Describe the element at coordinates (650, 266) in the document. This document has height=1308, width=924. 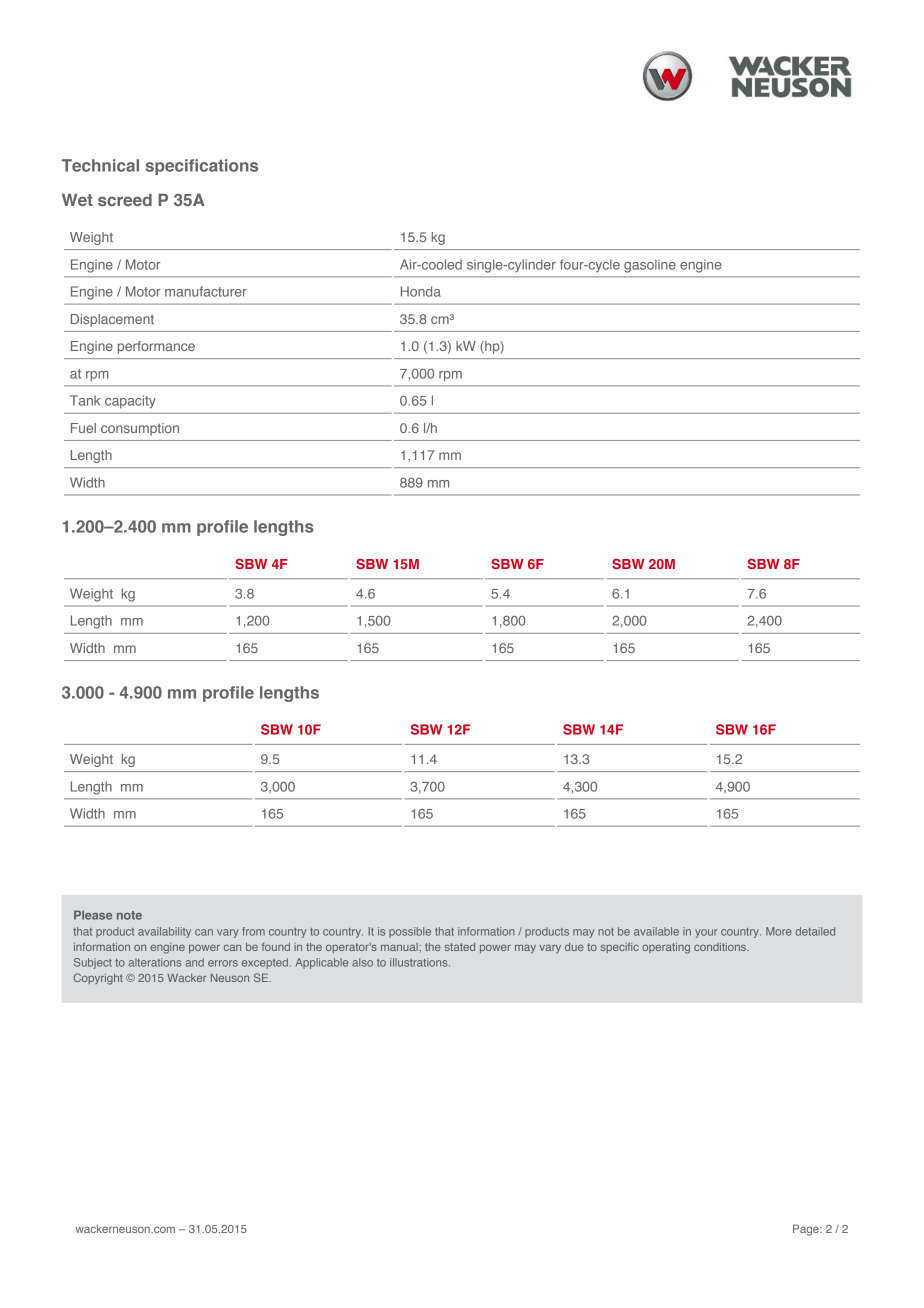
I see `gasoline` at that location.
